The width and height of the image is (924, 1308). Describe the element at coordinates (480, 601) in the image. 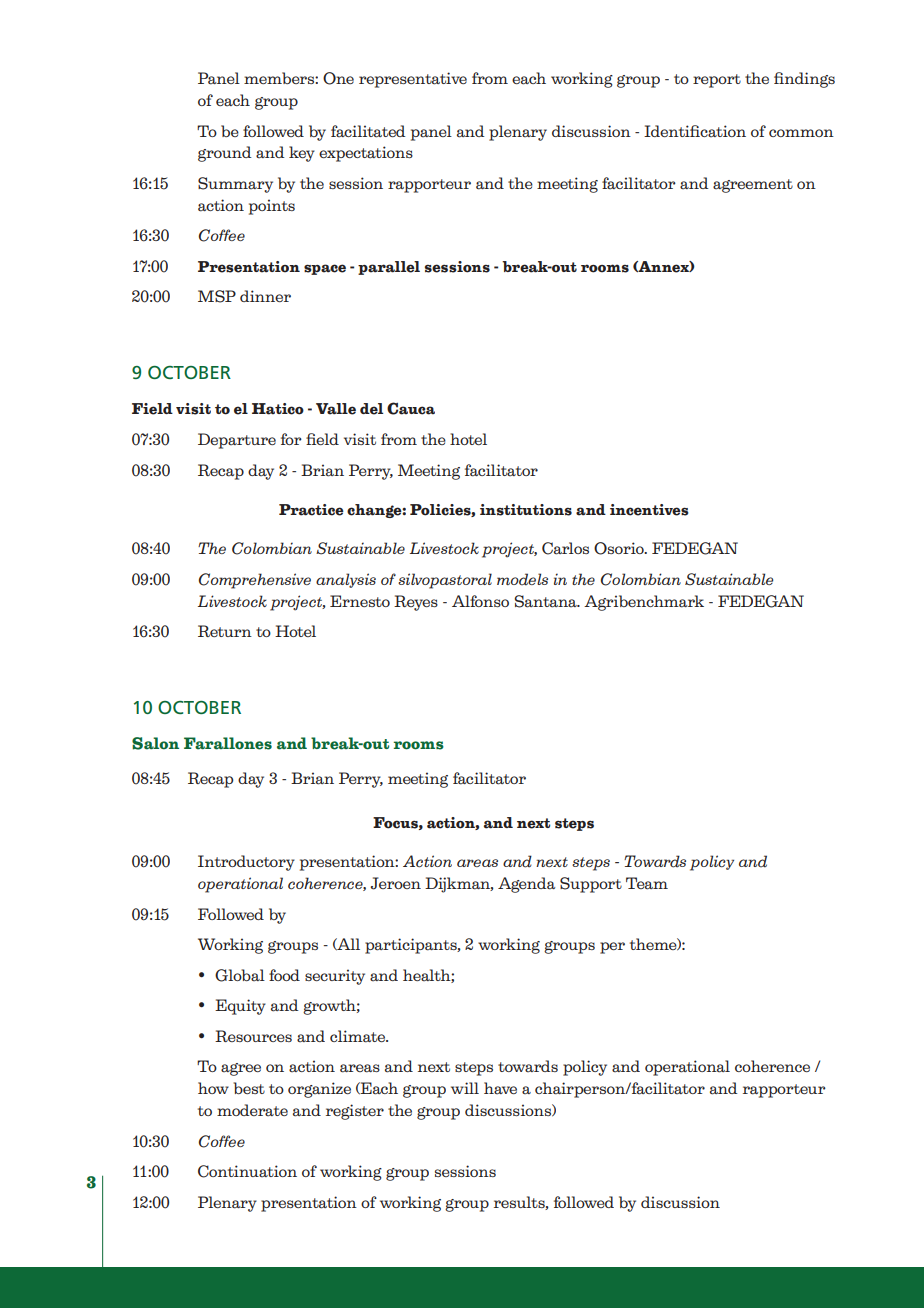

I see `Alfonso` at that location.
